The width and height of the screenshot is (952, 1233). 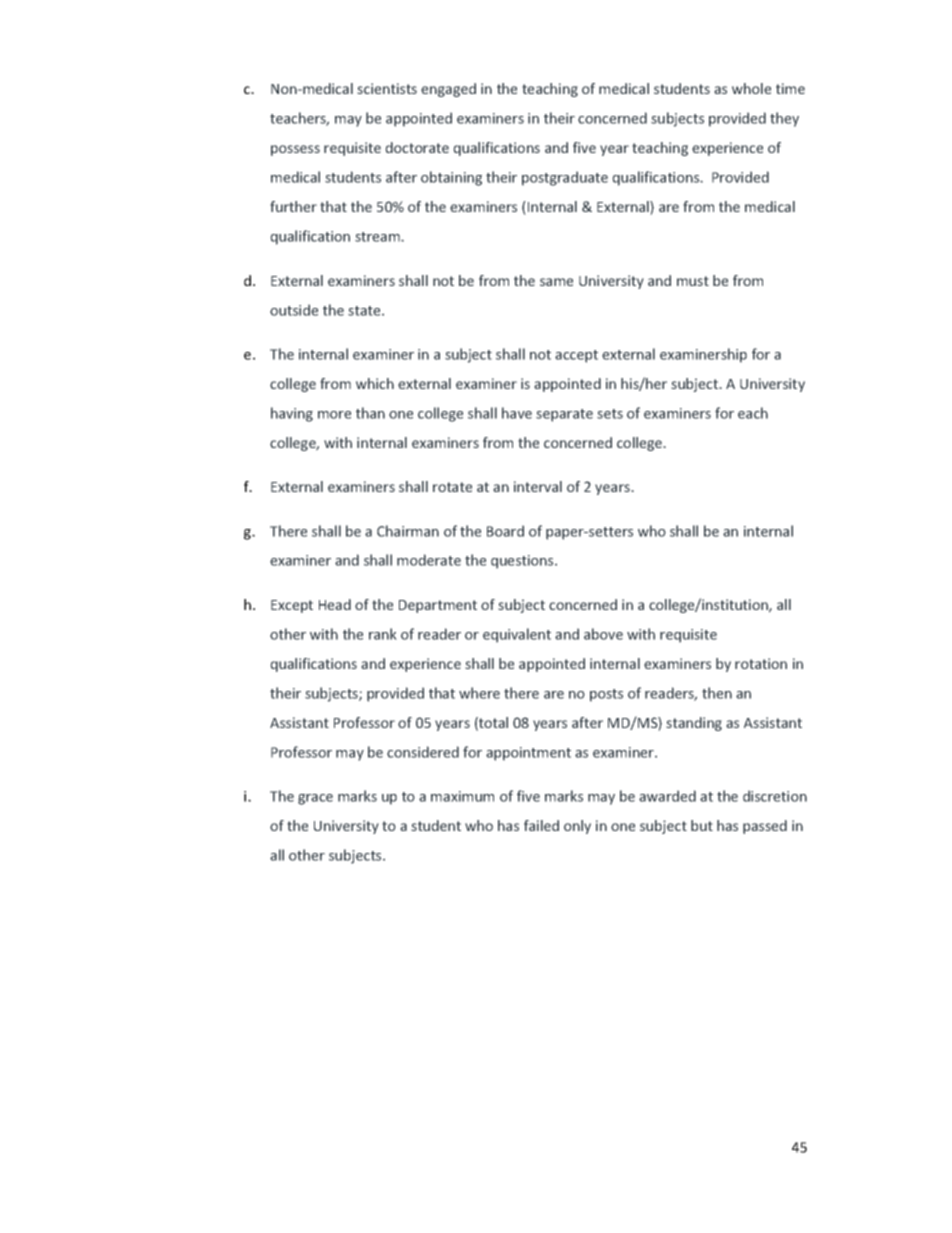 I want to click on grace, so click(x=315, y=799).
